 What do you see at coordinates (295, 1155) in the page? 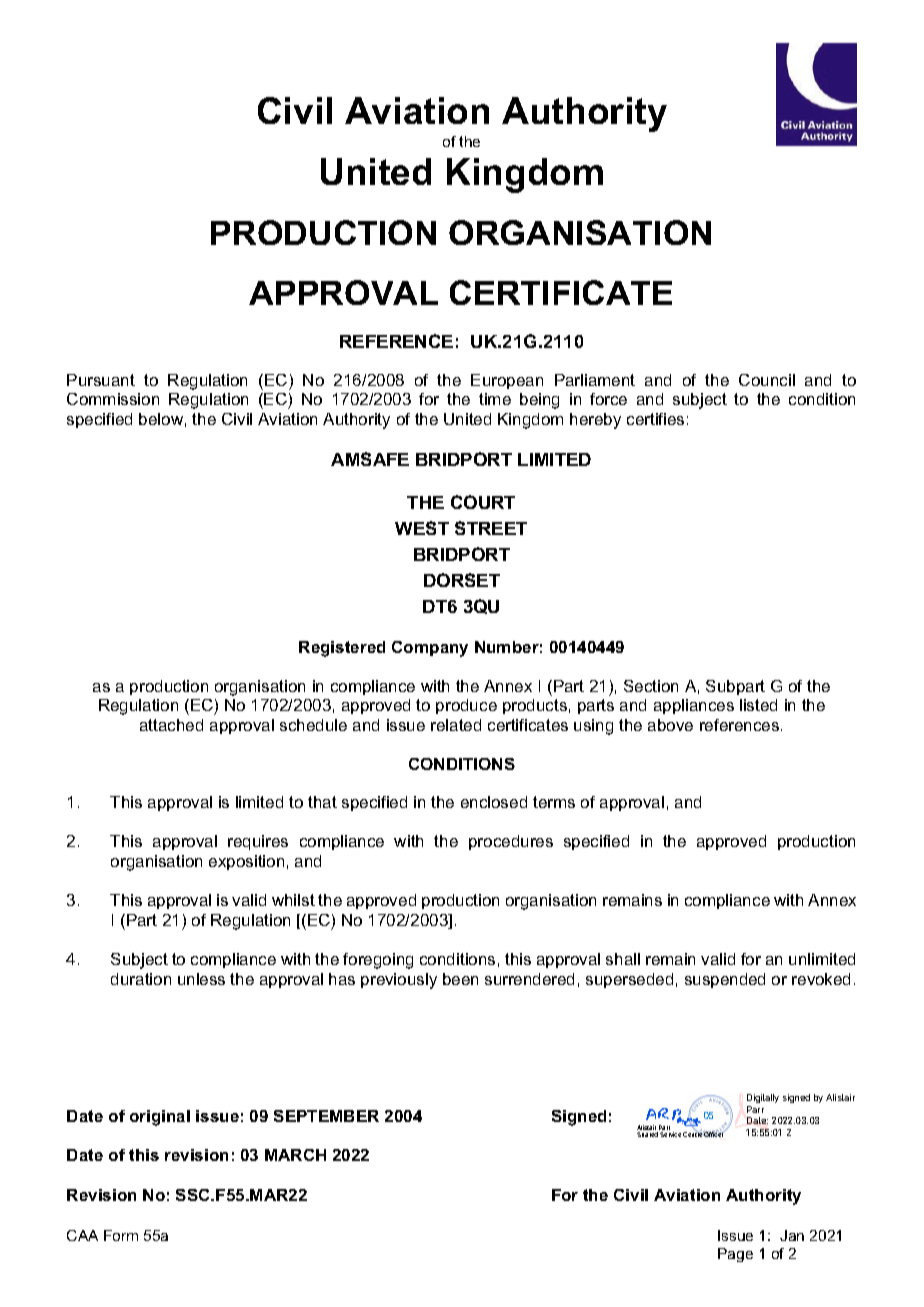
I see `MARCH` at bounding box center [295, 1155].
